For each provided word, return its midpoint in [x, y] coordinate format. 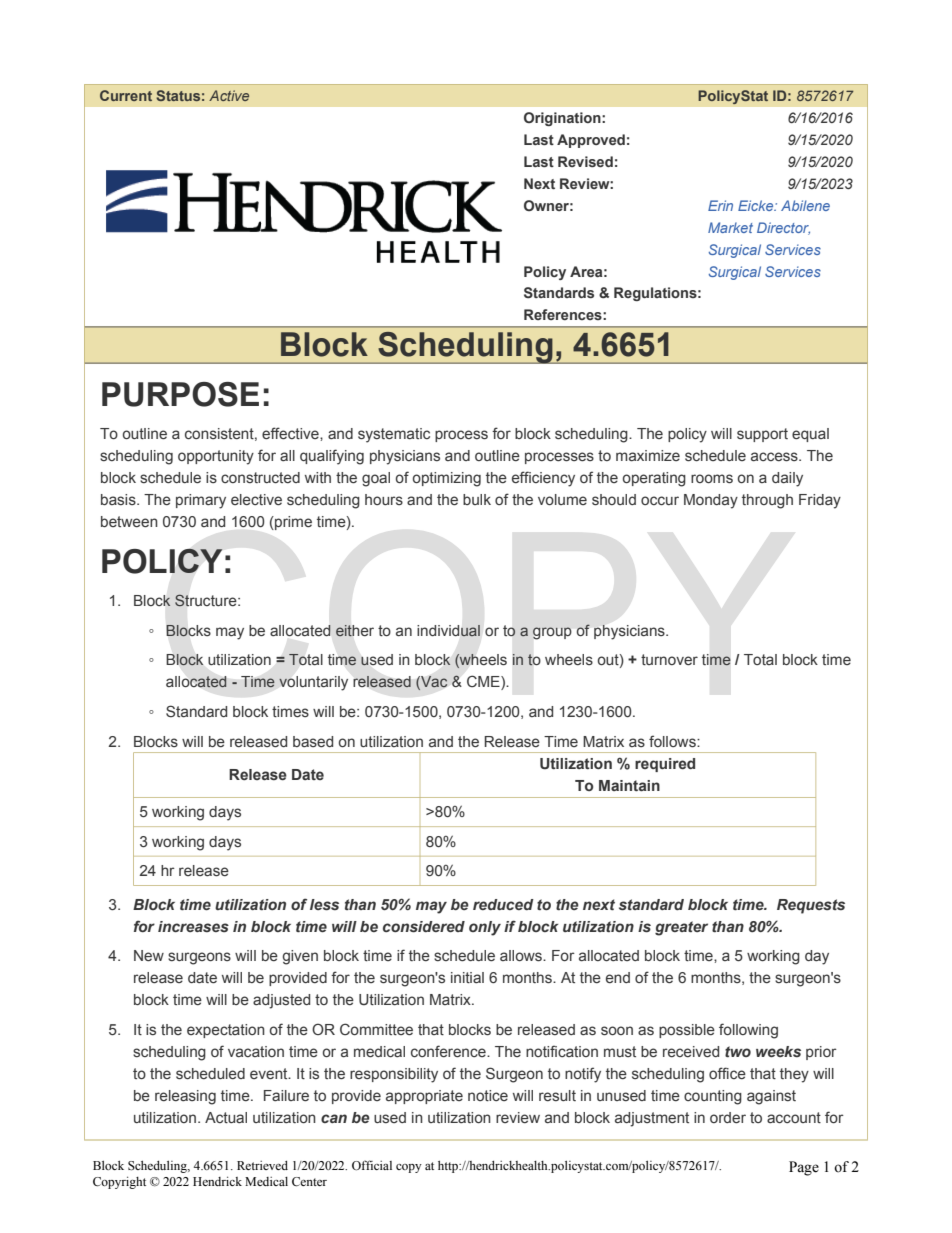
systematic [394, 435]
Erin [720, 205]
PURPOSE [180, 394]
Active [229, 95]
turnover [669, 659]
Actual [226, 1117]
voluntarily [313, 683]
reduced [503, 904]
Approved [591, 141]
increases [193, 927]
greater [681, 928]
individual [448, 631]
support [762, 435]
